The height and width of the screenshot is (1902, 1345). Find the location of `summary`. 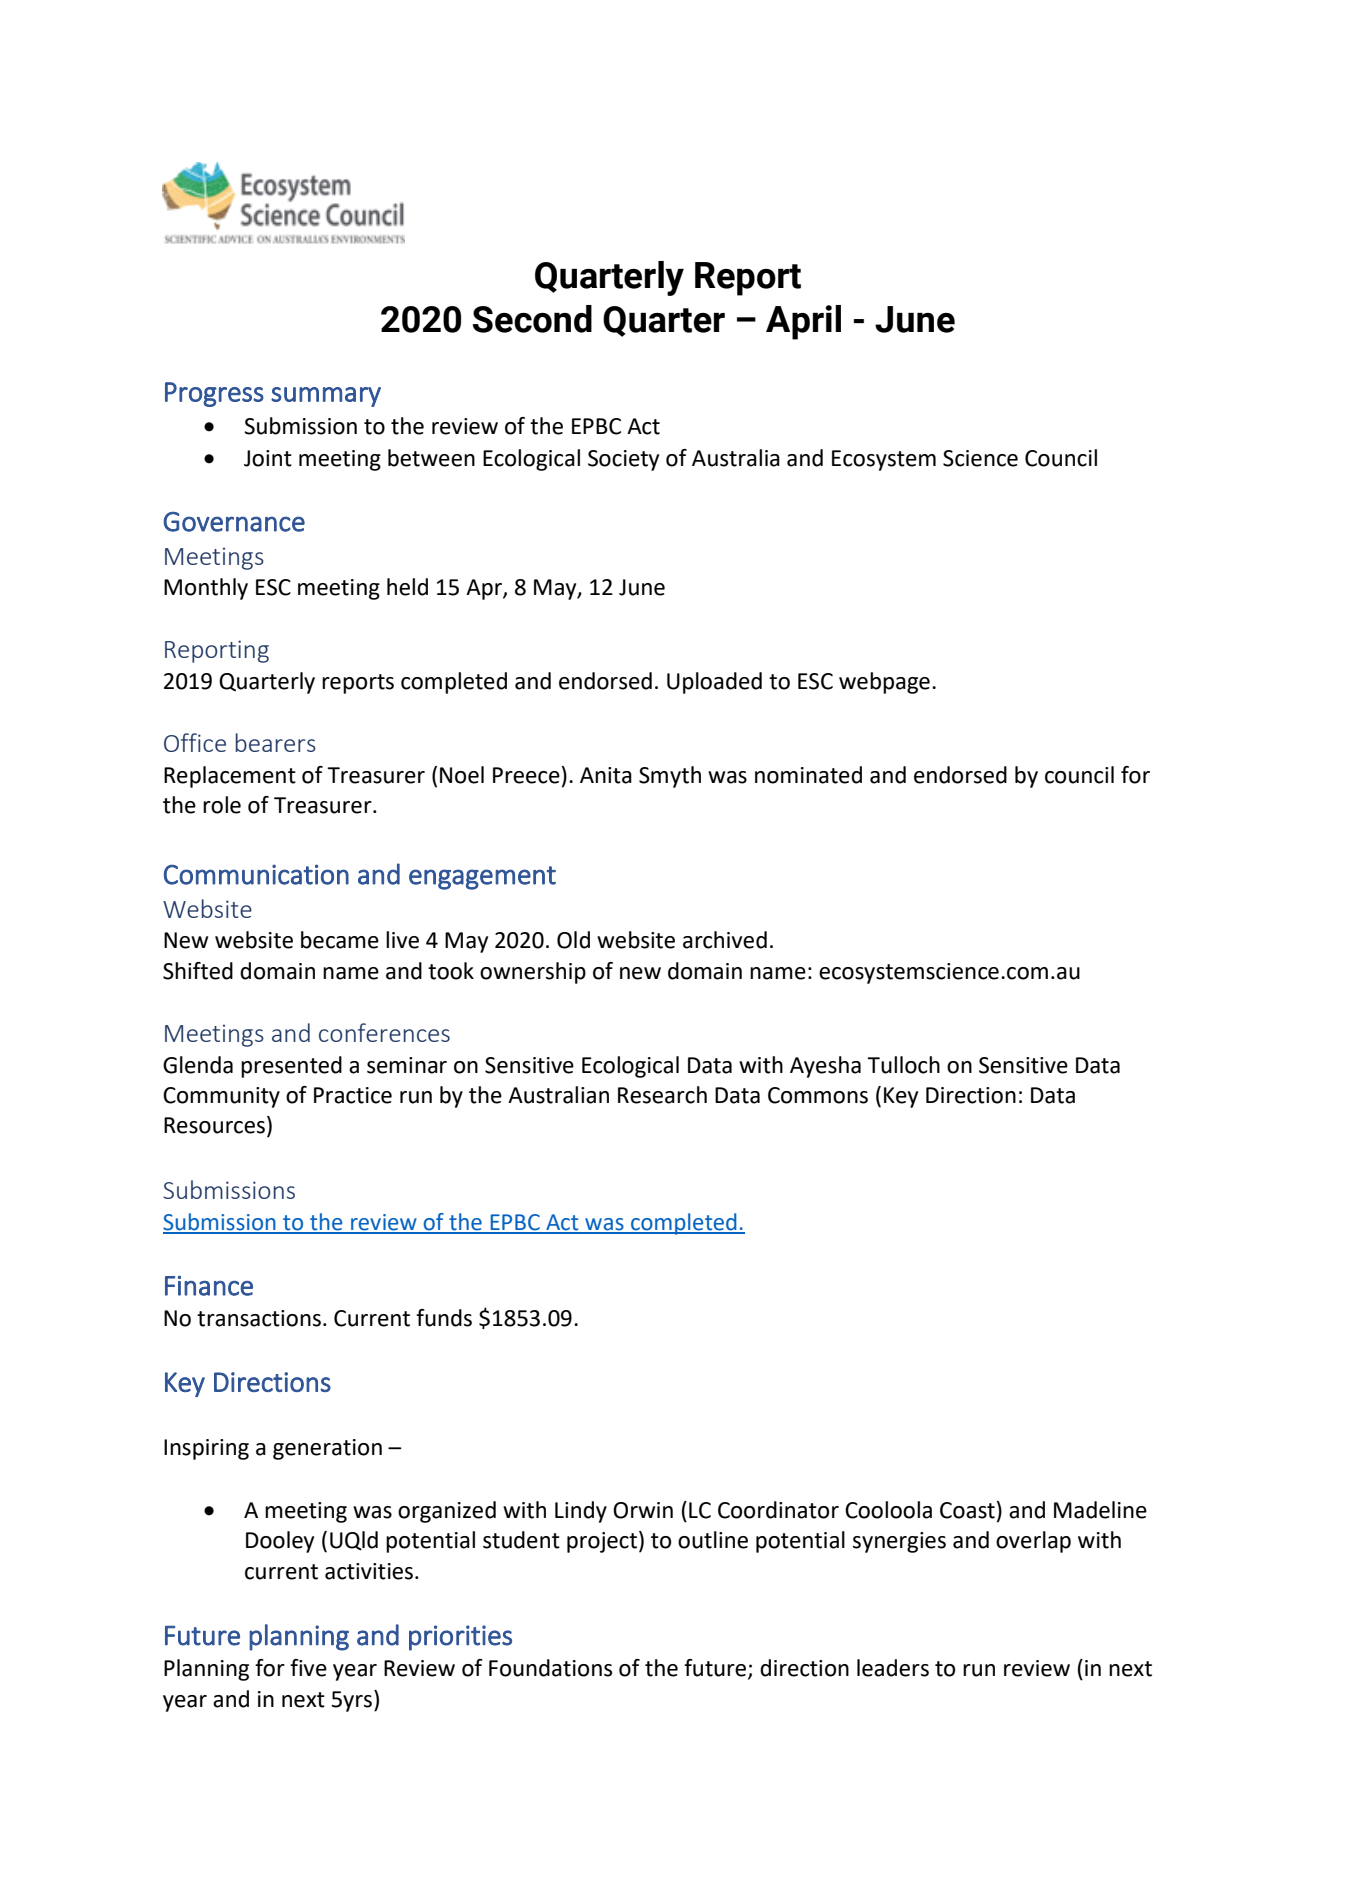

summary is located at coordinates (326, 397).
